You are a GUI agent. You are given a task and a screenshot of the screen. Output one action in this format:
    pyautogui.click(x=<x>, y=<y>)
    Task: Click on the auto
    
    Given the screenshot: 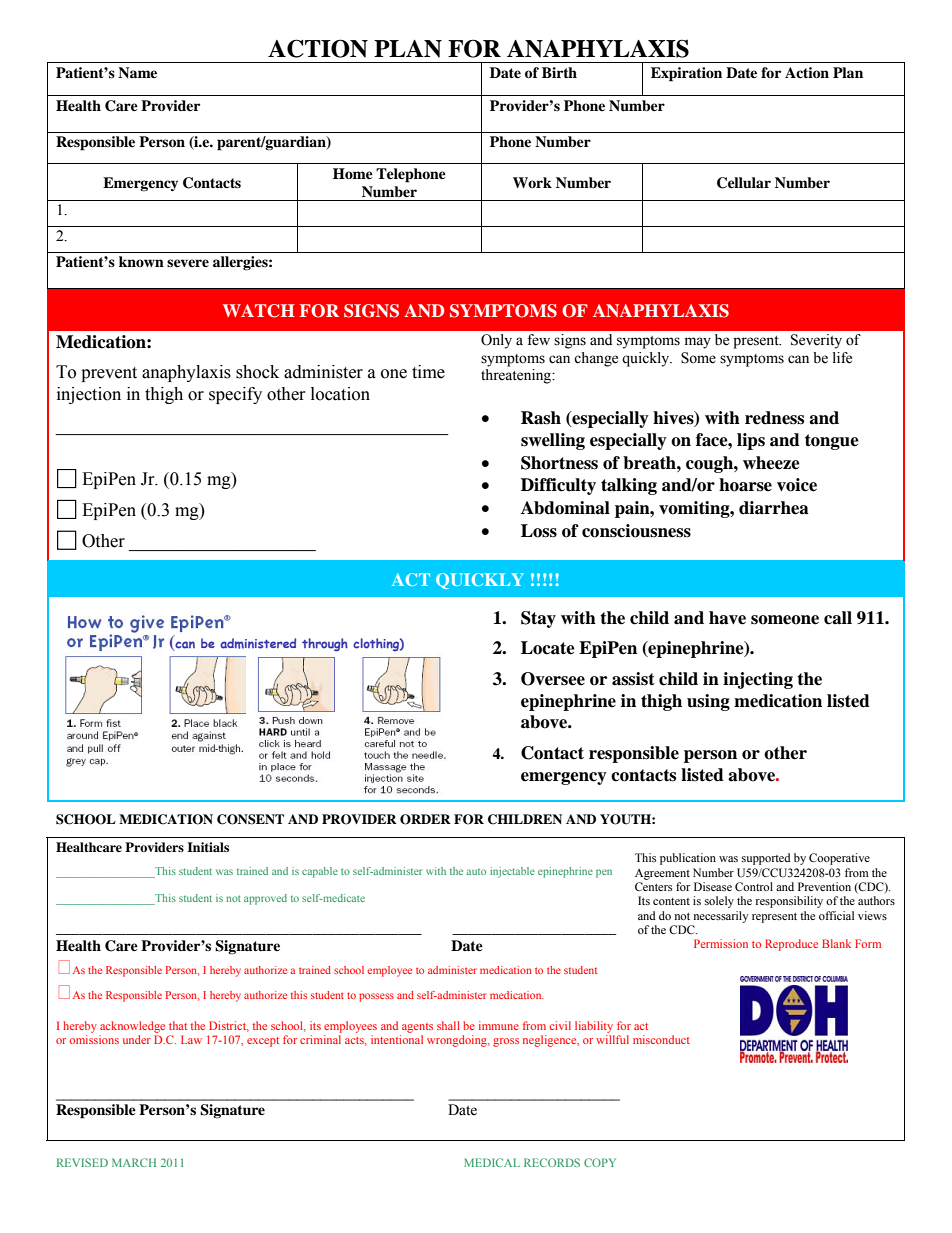 What is the action you would take?
    pyautogui.click(x=476, y=872)
